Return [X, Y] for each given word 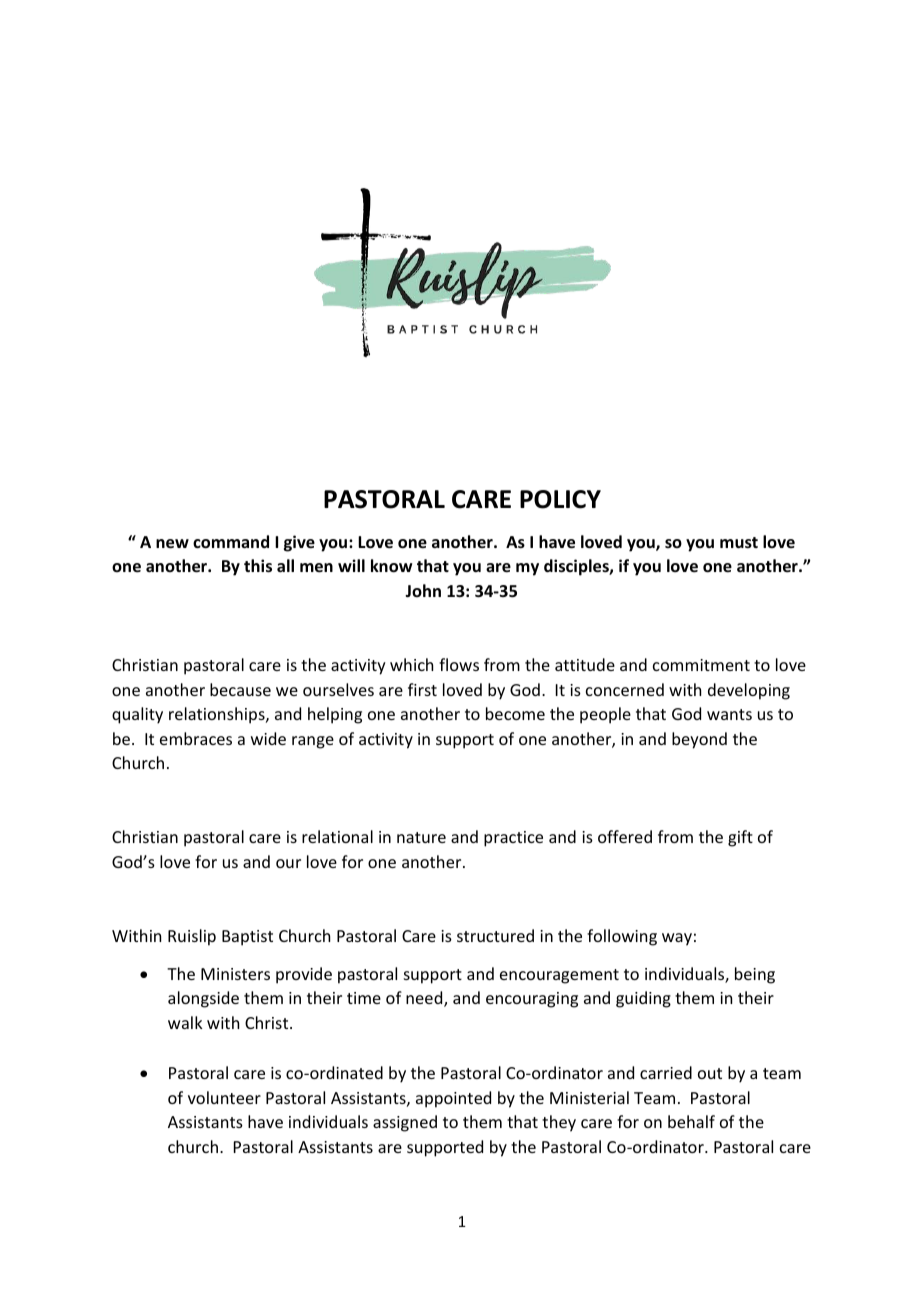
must [739, 543]
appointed [453, 1099]
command [231, 542]
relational [337, 836]
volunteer [224, 1097]
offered [625, 836]
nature [421, 837]
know [391, 566]
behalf [691, 1121]
